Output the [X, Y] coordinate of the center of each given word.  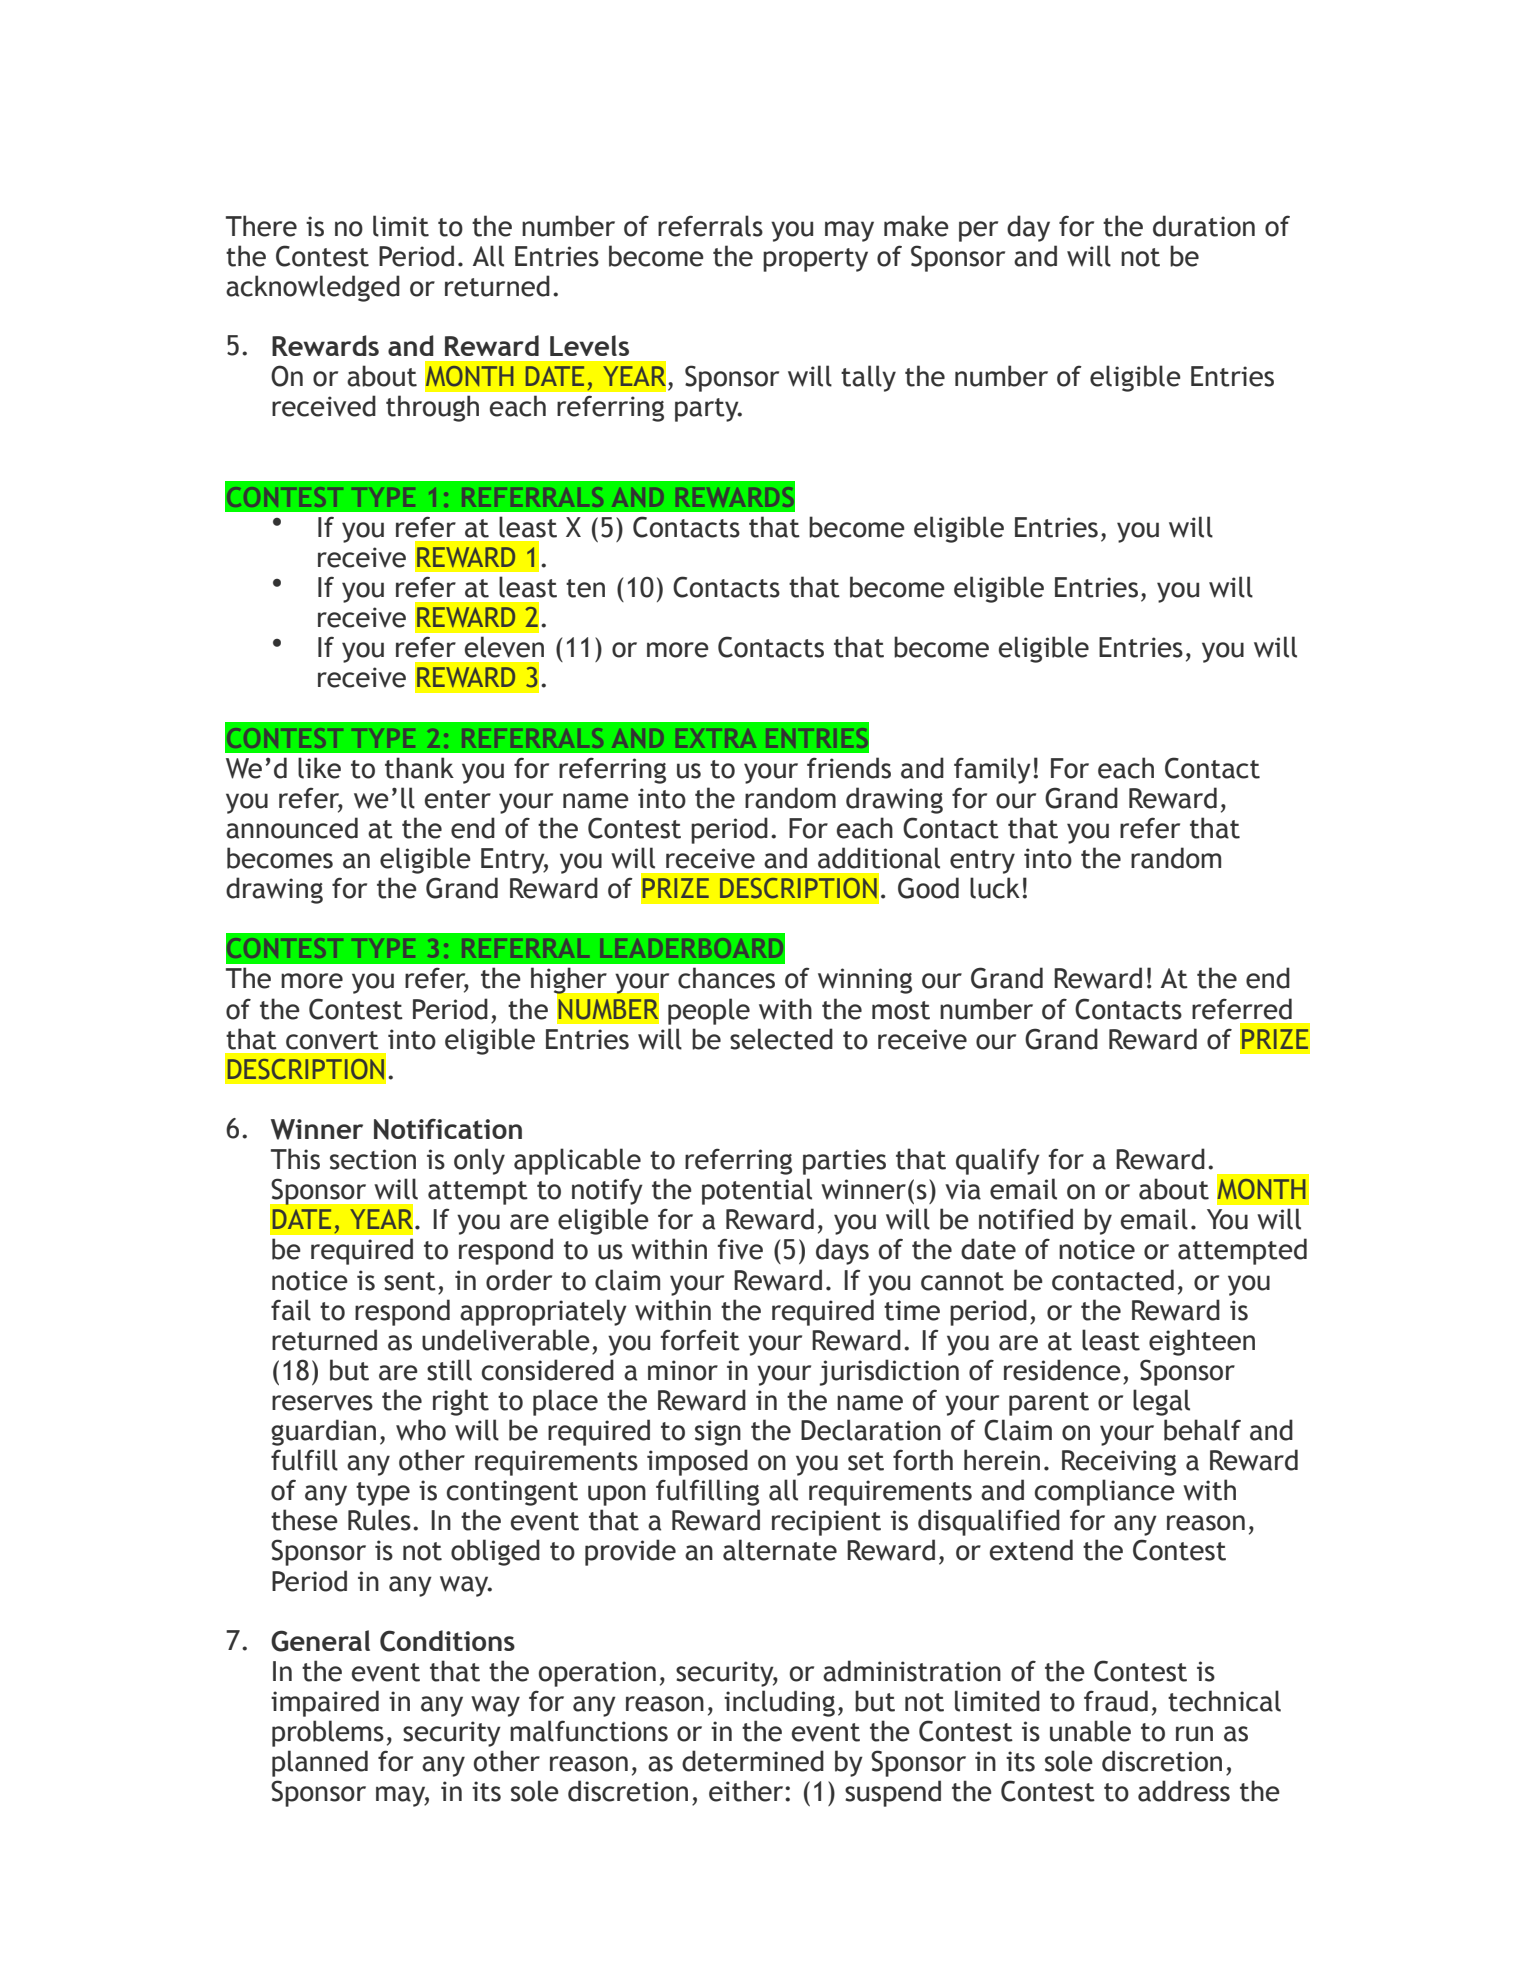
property [815, 260]
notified [1026, 1219]
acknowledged [313, 288]
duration [1204, 226]
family [992, 770]
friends [849, 768]
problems [328, 1733]
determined [753, 1761]
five [740, 1249]
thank [419, 768]
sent [410, 1281]
